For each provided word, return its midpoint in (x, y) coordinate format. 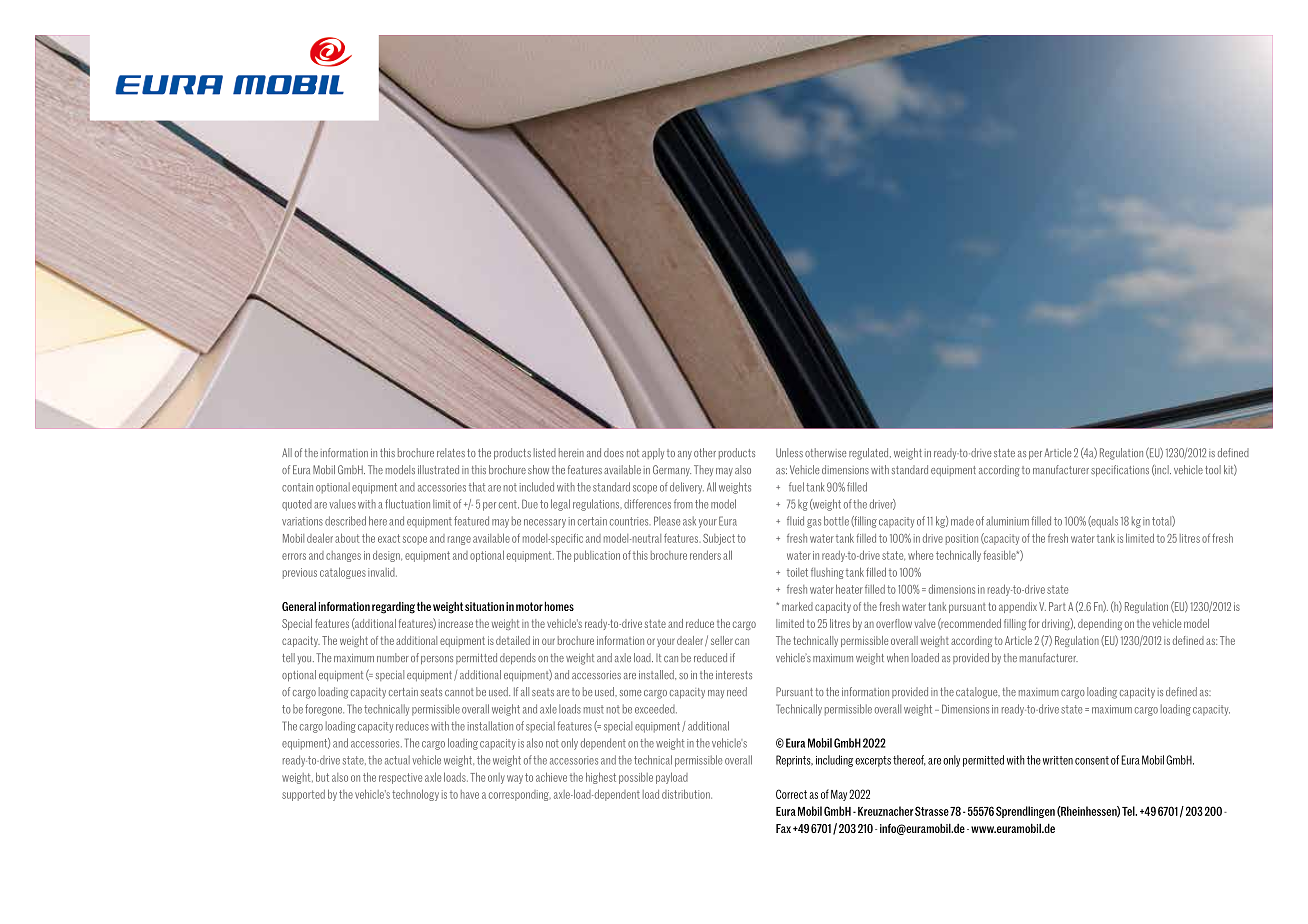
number (393, 657)
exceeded (656, 709)
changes (343, 556)
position (962, 539)
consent (1092, 760)
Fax (783, 828)
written (1058, 760)
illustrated (438, 469)
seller (722, 640)
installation (490, 726)
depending (1100, 624)
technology (415, 795)
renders (705, 555)
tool (1213, 469)
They (703, 470)
